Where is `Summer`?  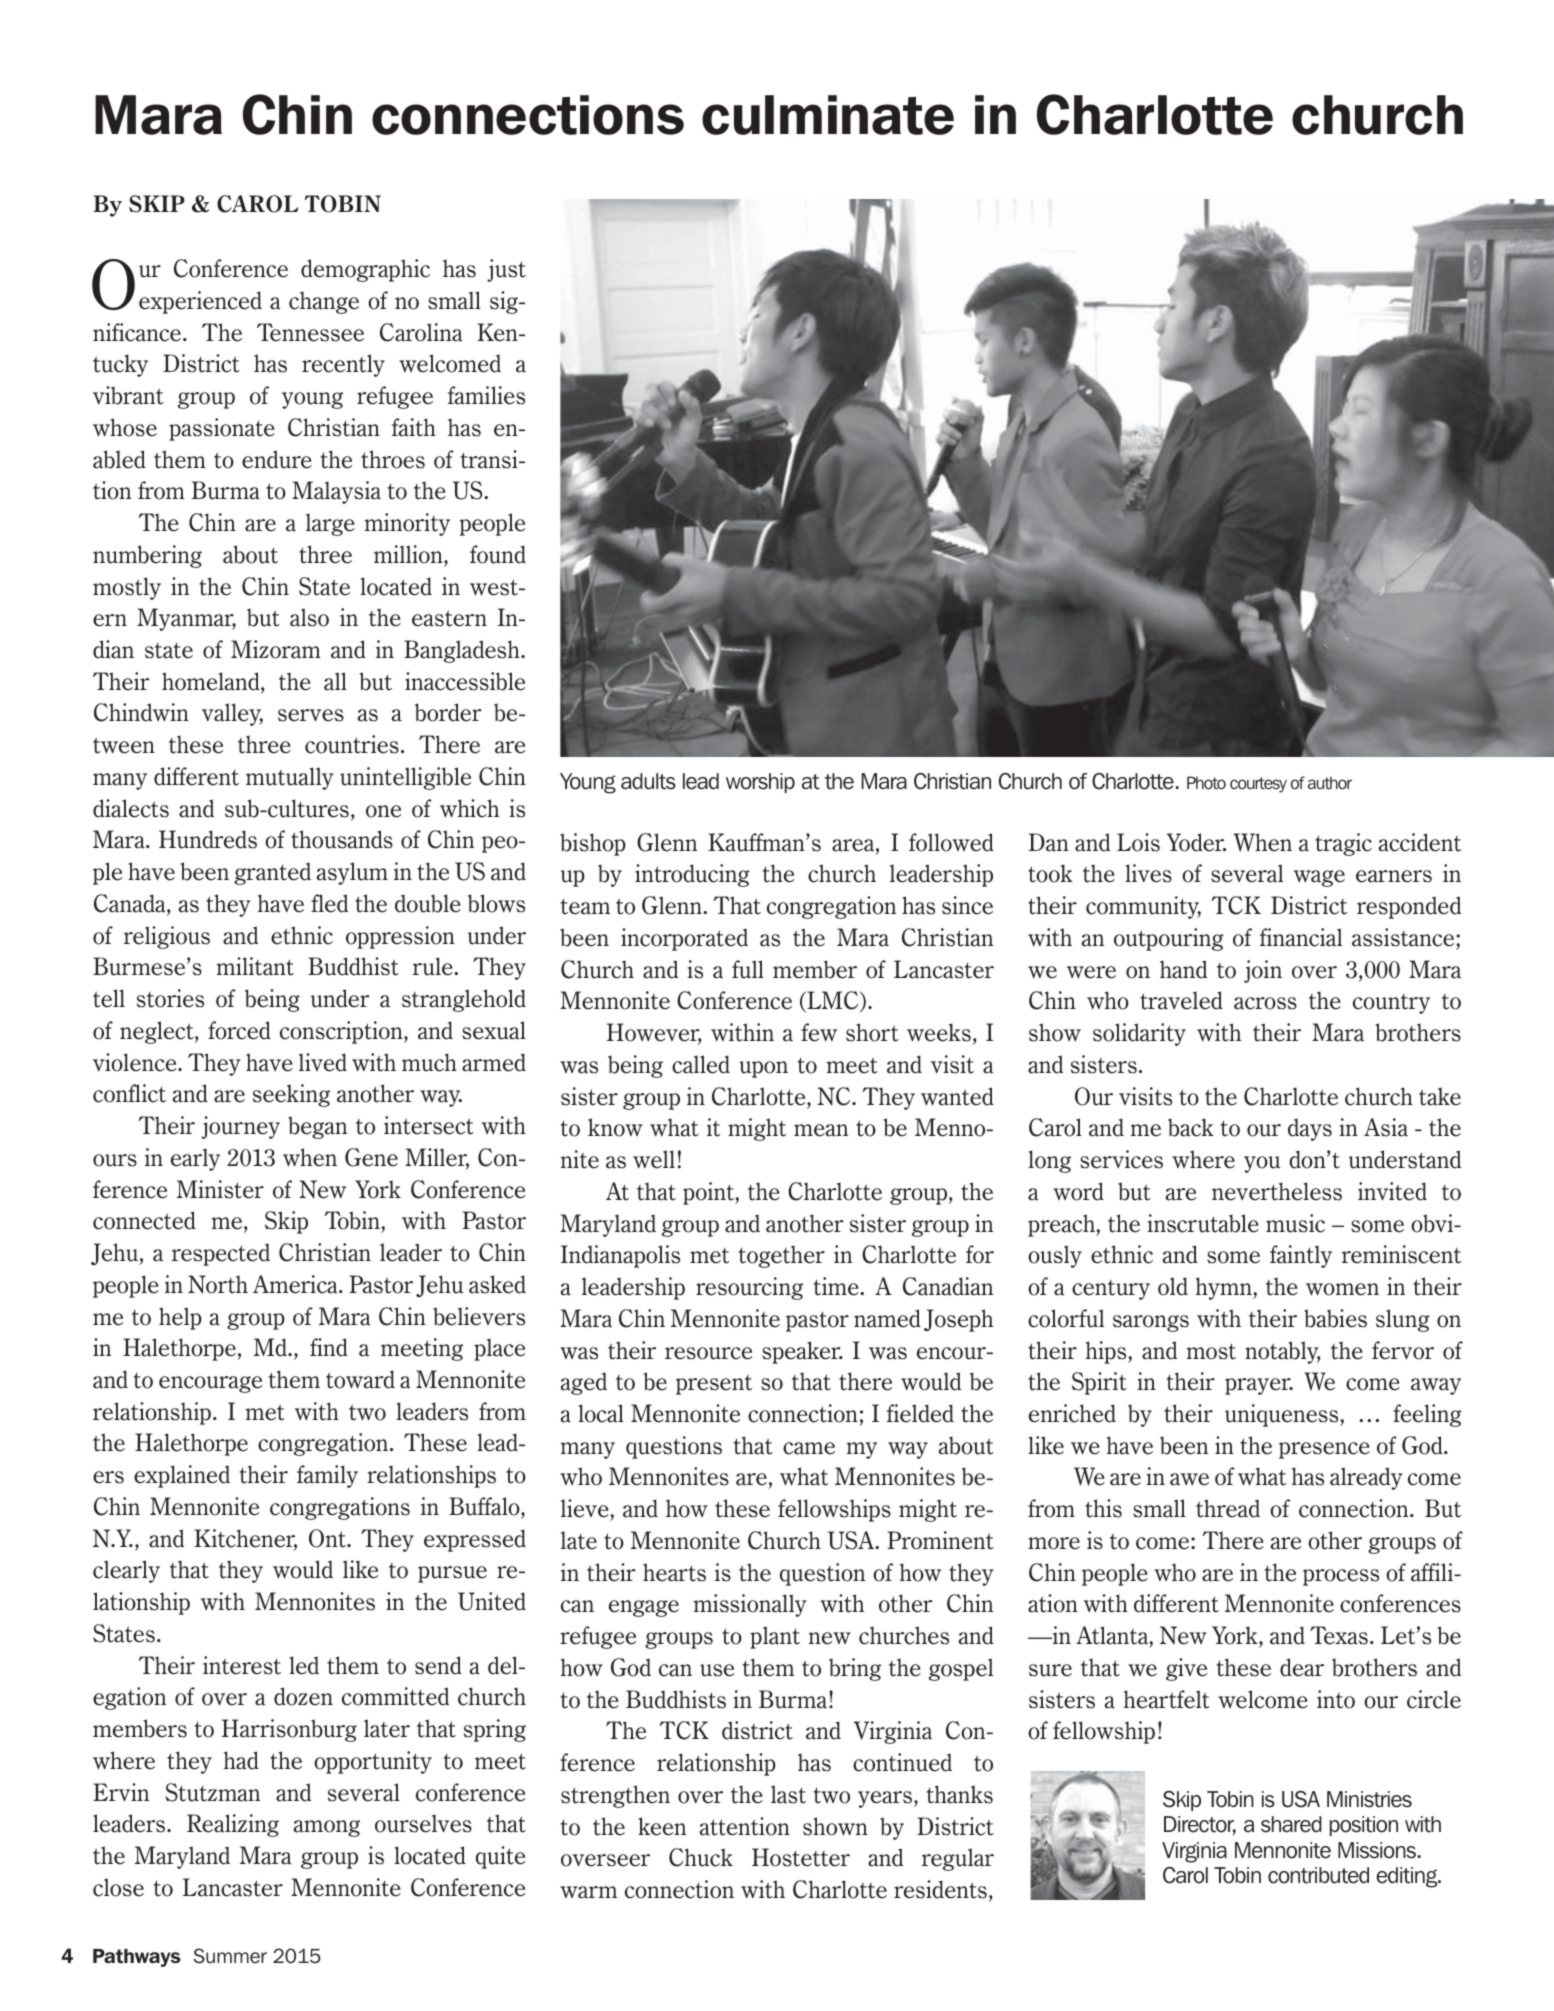
Summer is located at coordinates (230, 1956).
